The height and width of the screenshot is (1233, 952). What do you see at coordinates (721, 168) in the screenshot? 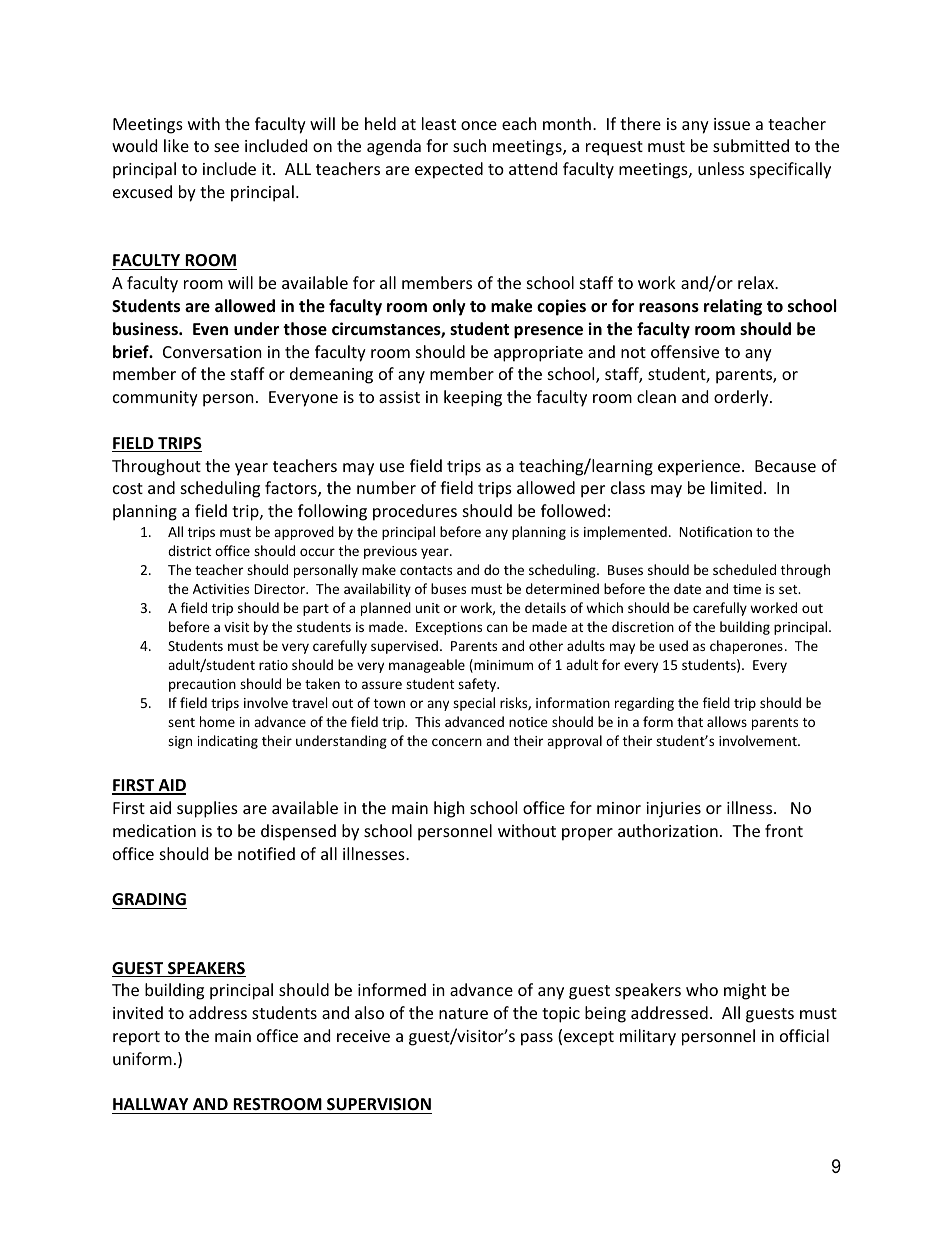
I see `unless` at bounding box center [721, 168].
